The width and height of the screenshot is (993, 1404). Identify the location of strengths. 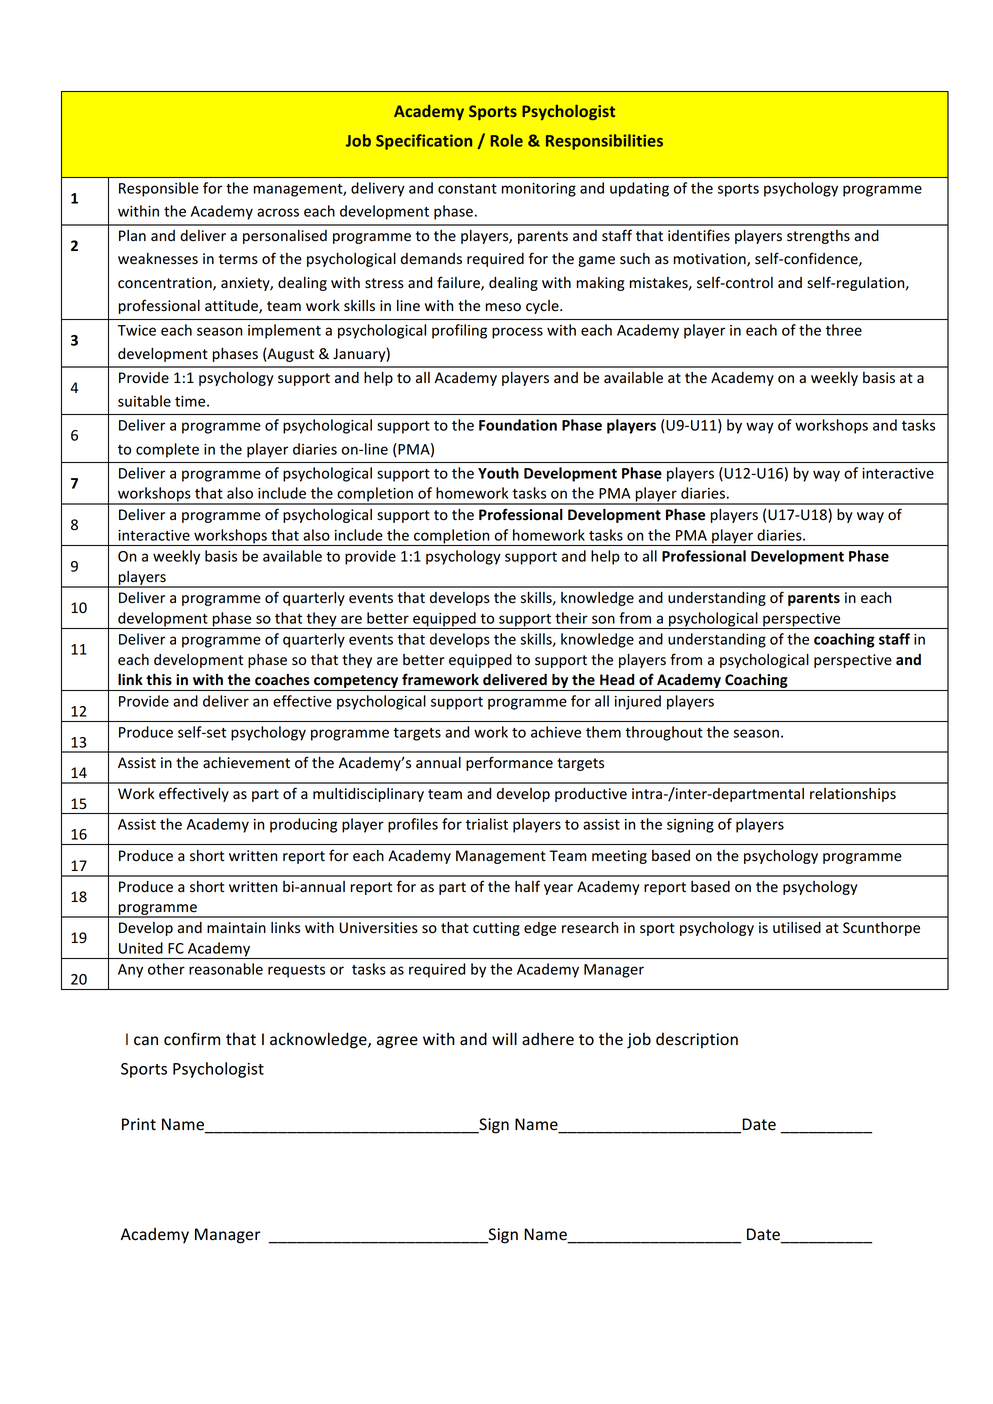
(818, 237).
